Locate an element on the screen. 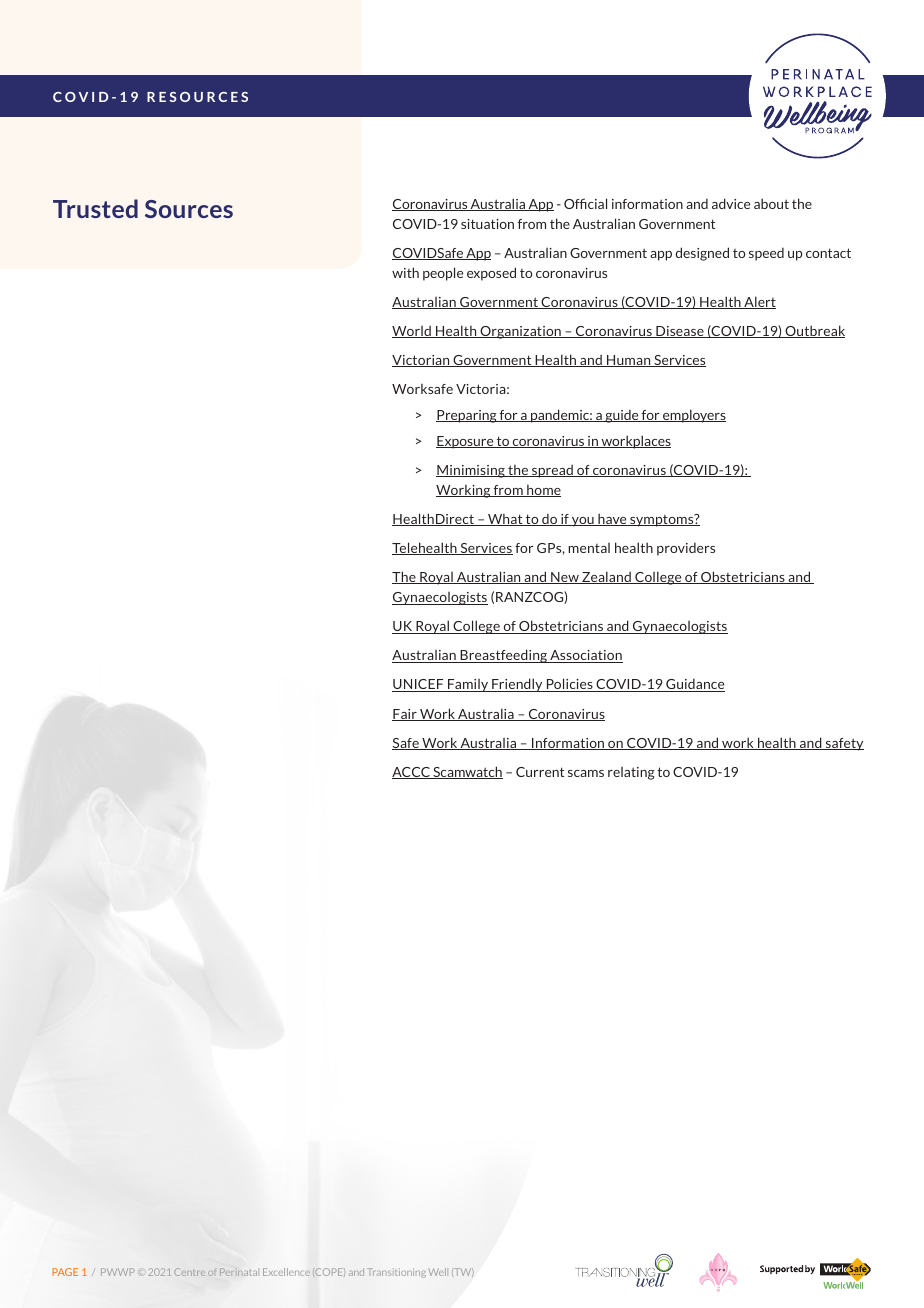 This screenshot has height=1308, width=924. ACCC is located at coordinates (412, 773).
